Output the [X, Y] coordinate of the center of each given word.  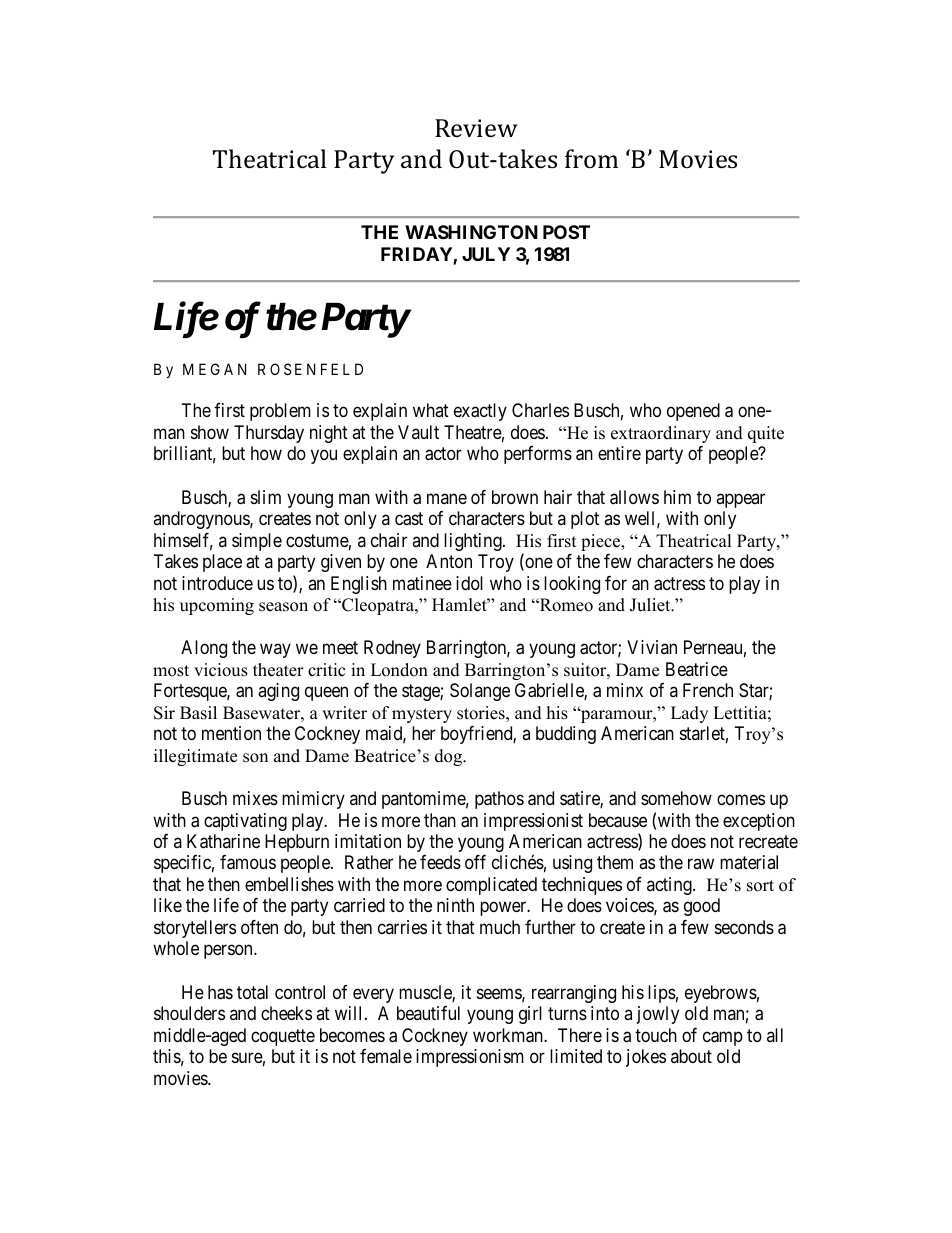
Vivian [652, 647]
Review [476, 128]
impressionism [470, 1058]
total [252, 992]
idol [469, 583]
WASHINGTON [471, 232]
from [591, 158]
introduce [217, 583]
